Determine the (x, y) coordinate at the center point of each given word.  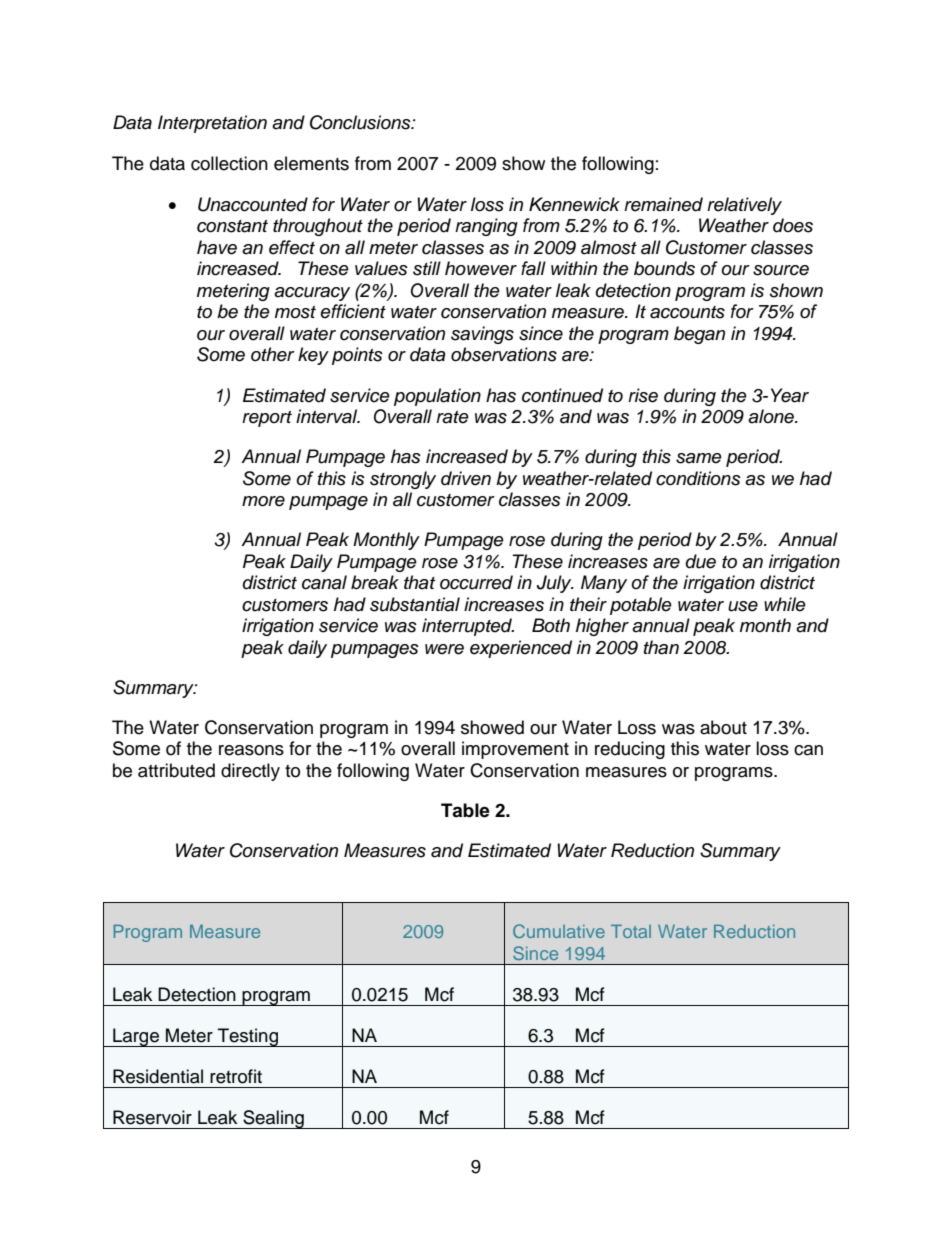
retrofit (236, 1076)
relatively (744, 206)
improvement (515, 750)
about (723, 727)
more (263, 501)
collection (229, 163)
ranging (486, 227)
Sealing (273, 1119)
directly (250, 772)
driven (466, 478)
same (699, 458)
